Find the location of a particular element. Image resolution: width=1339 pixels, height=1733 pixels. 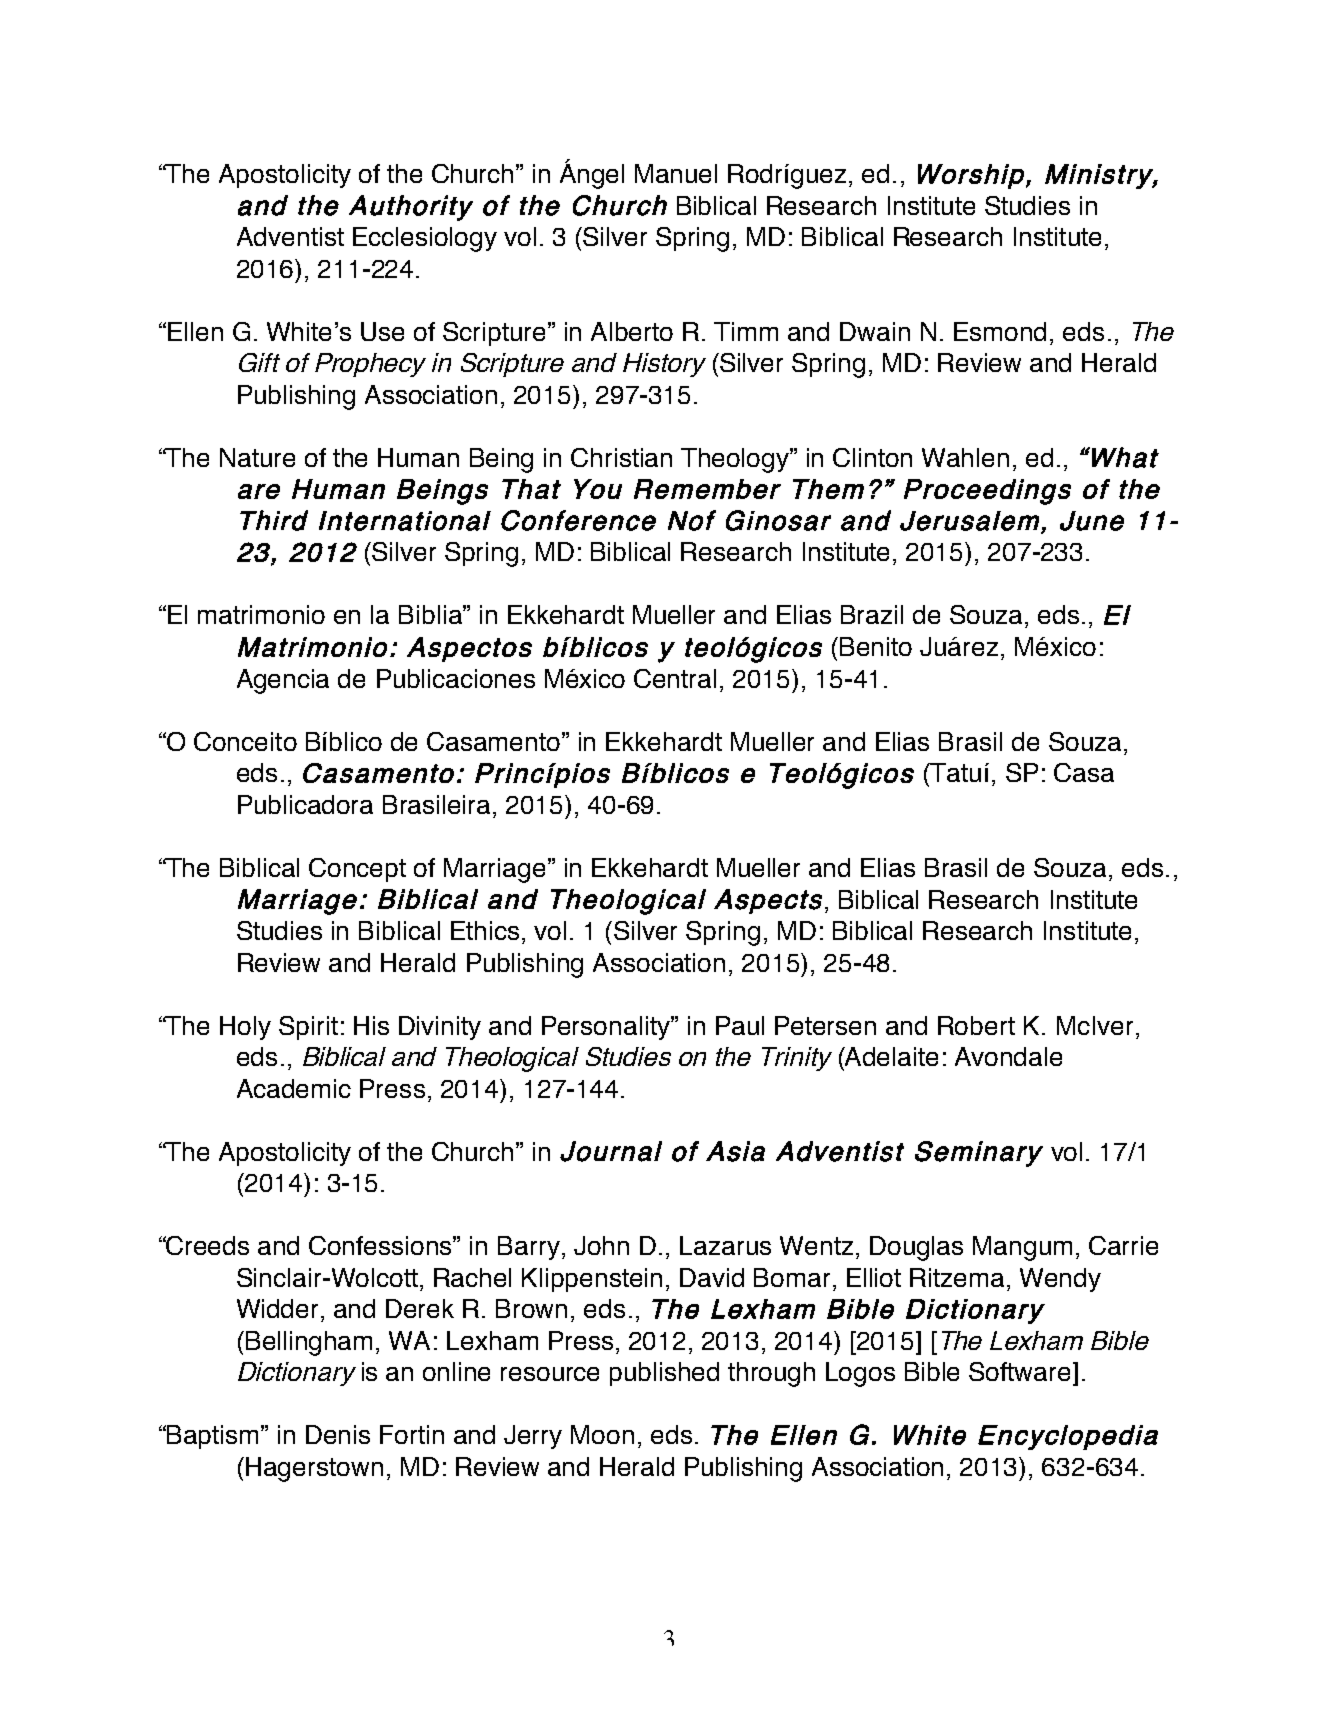

Central is located at coordinates (675, 678).
